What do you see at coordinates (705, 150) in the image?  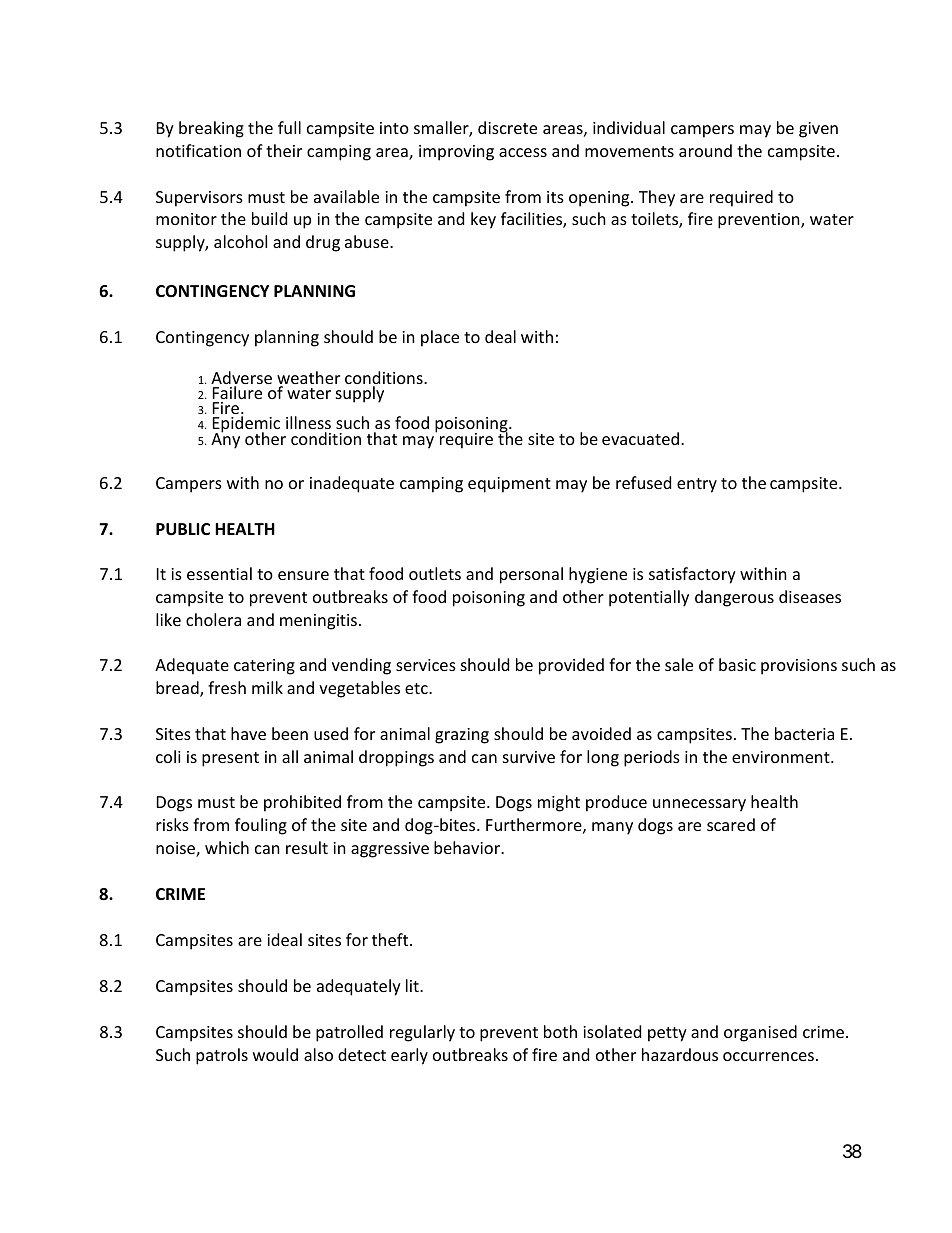 I see `around` at bounding box center [705, 150].
